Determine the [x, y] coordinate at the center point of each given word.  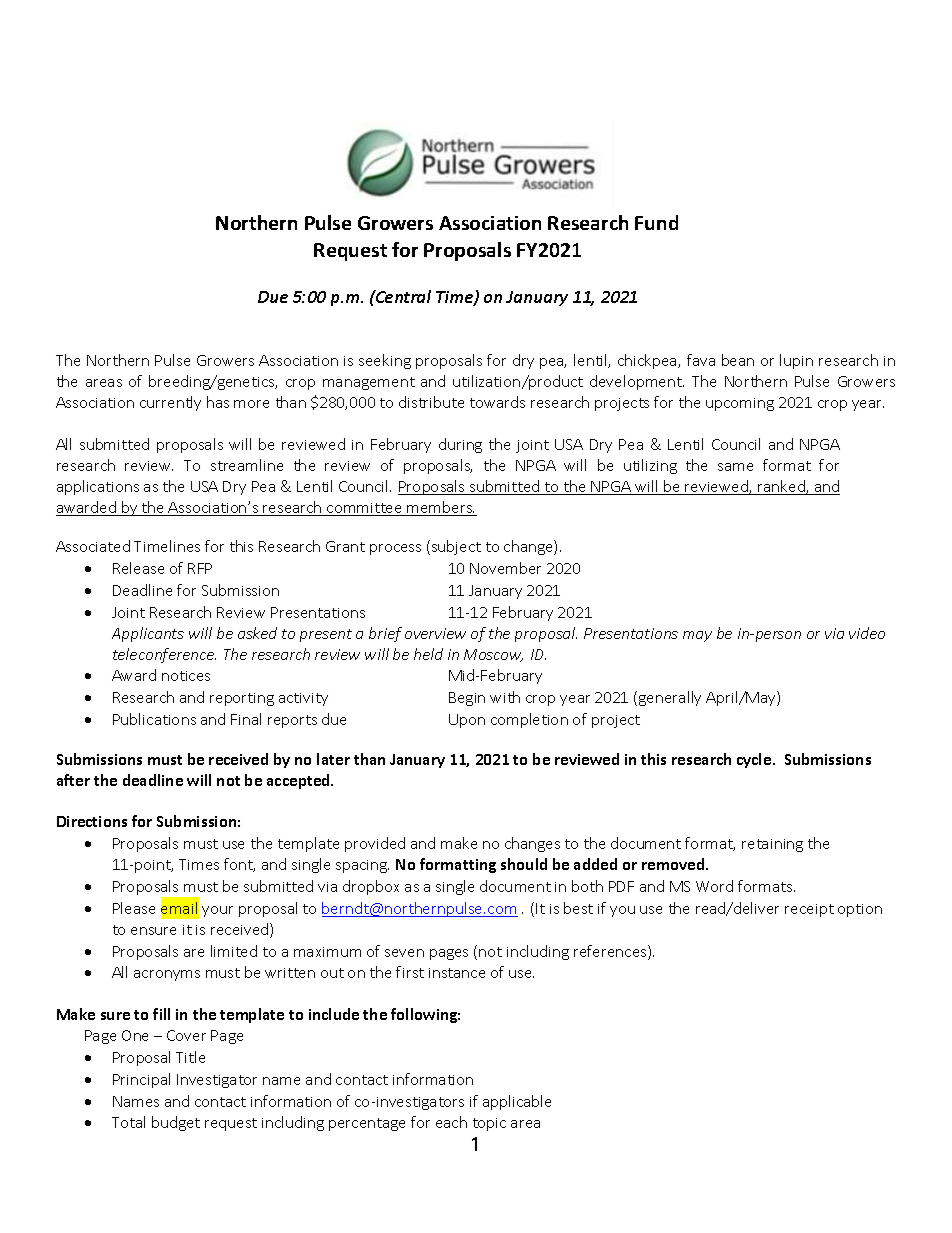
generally [670, 698]
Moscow [493, 655]
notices [186, 676]
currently [170, 403]
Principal [141, 1080]
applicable [517, 1102]
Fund [656, 222]
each [451, 1122]
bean [738, 360]
